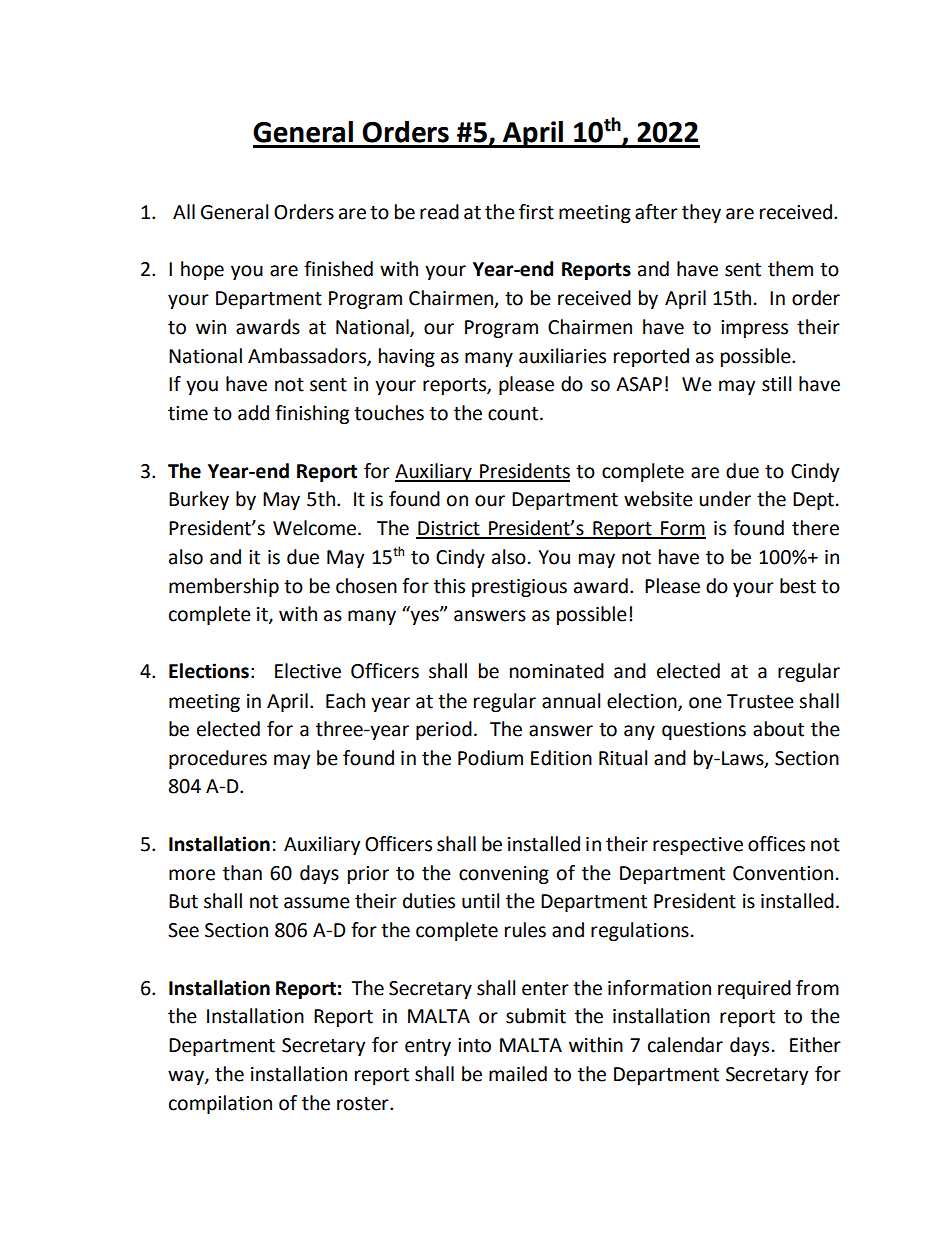  Describe the element at coordinates (218, 759) in the screenshot. I see `procedures` at that location.
